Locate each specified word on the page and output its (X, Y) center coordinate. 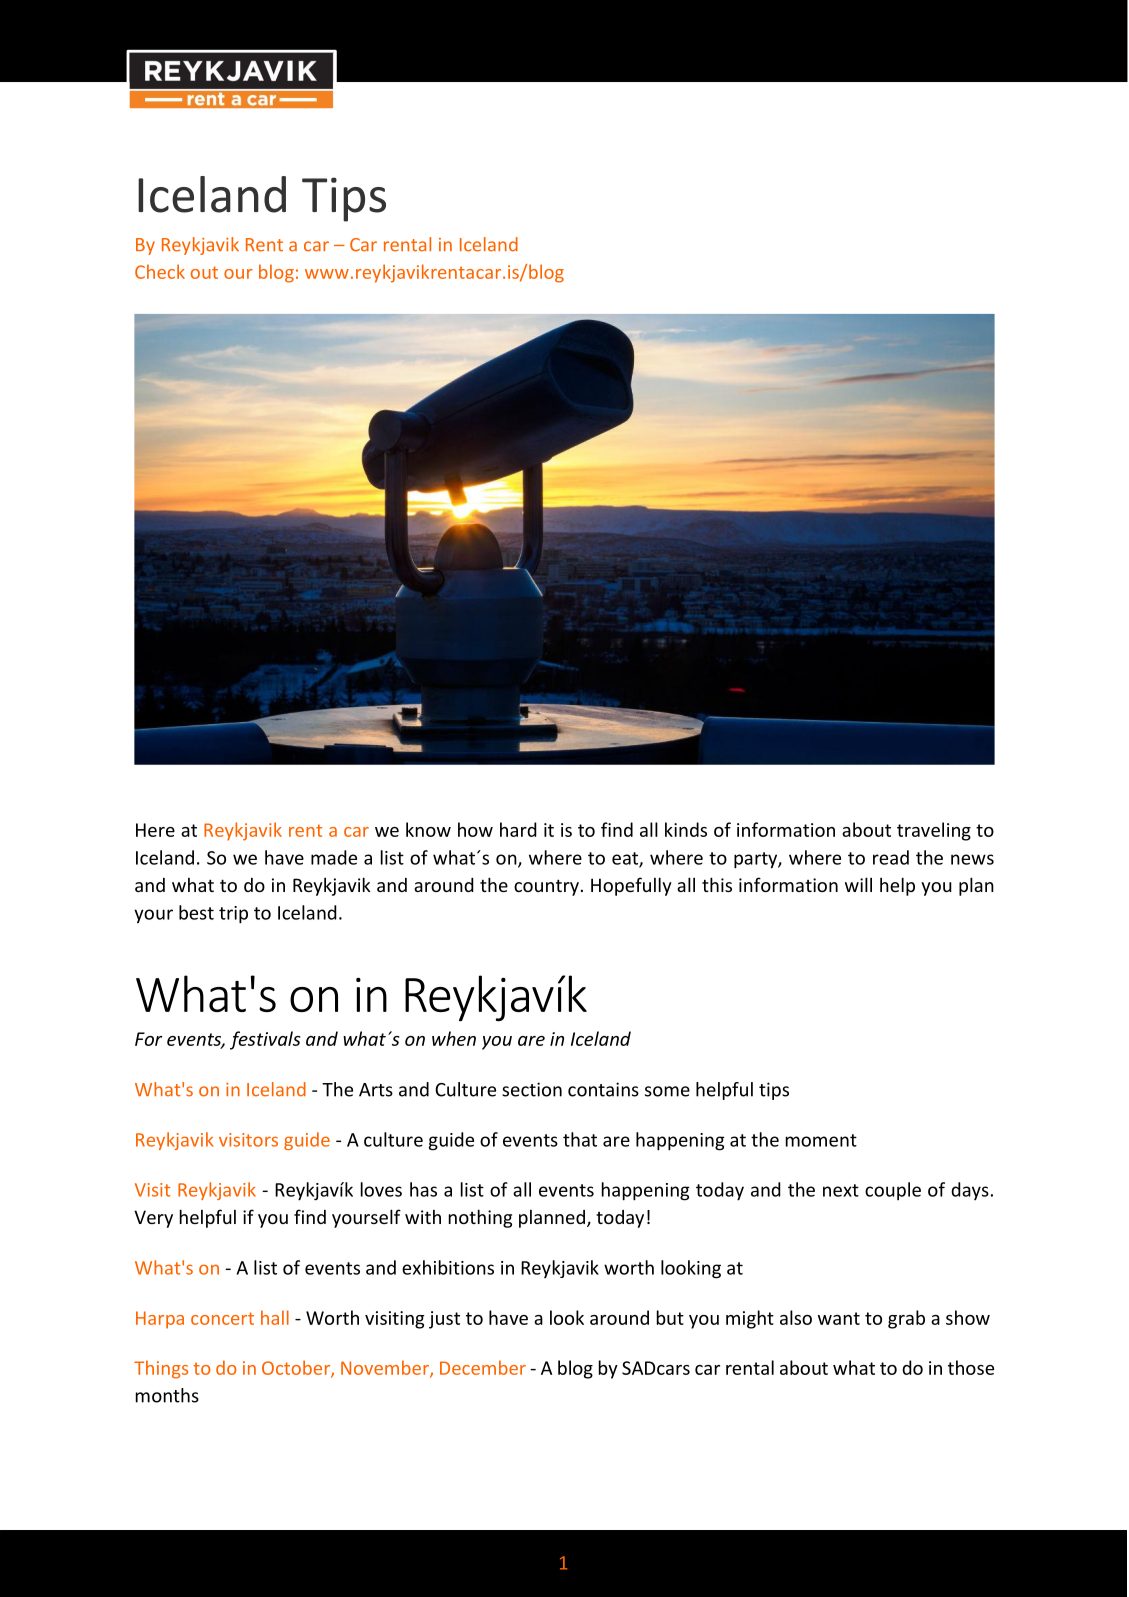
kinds (686, 829)
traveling (934, 831)
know (428, 829)
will (858, 884)
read (891, 857)
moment (821, 1140)
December (483, 1367)
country (546, 887)
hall (275, 1317)
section (532, 1089)
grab (906, 1319)
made (334, 857)
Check (160, 271)
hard (518, 829)
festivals (265, 1040)
